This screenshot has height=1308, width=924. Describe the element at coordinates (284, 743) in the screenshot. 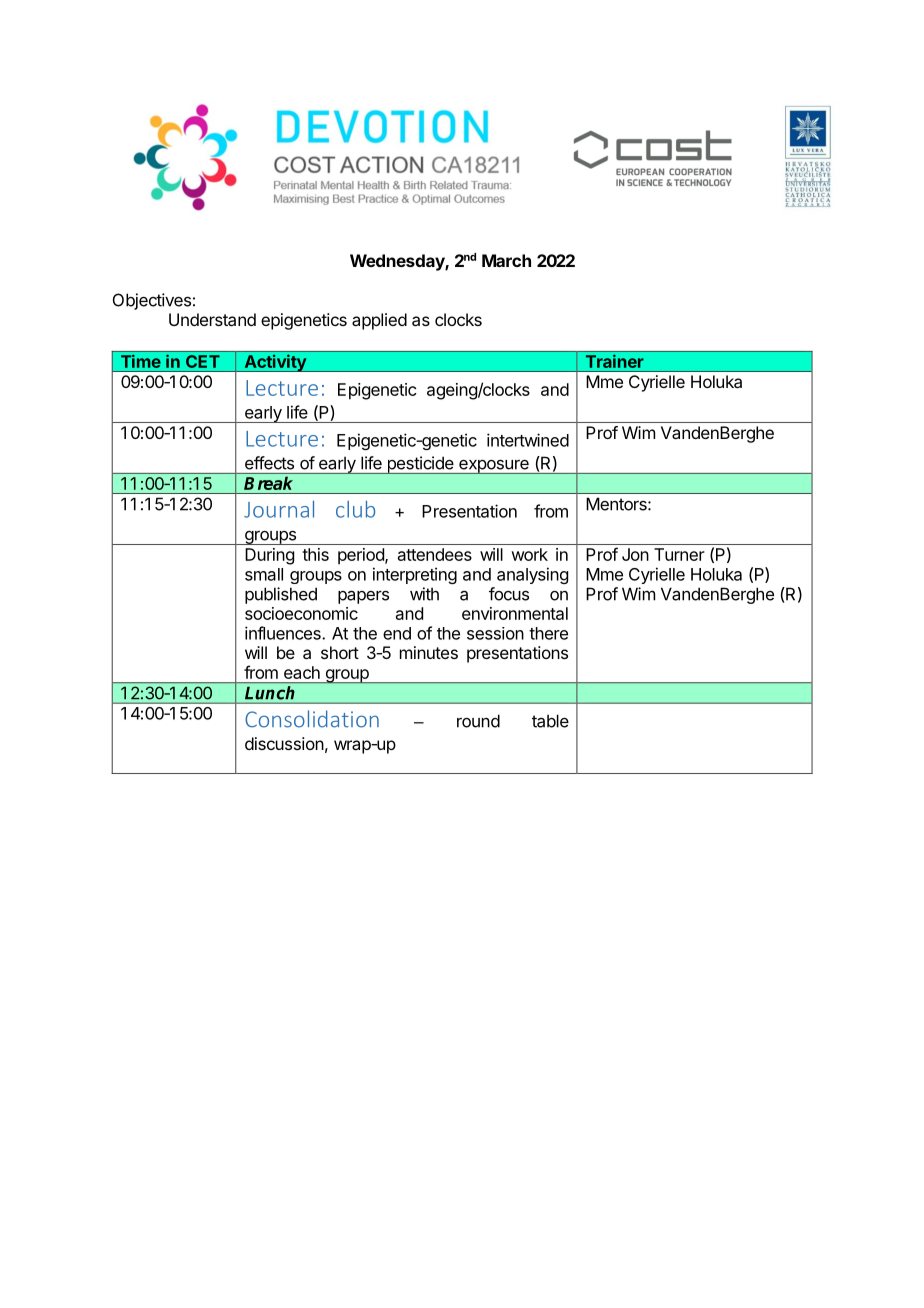

I see `discussion` at that location.
